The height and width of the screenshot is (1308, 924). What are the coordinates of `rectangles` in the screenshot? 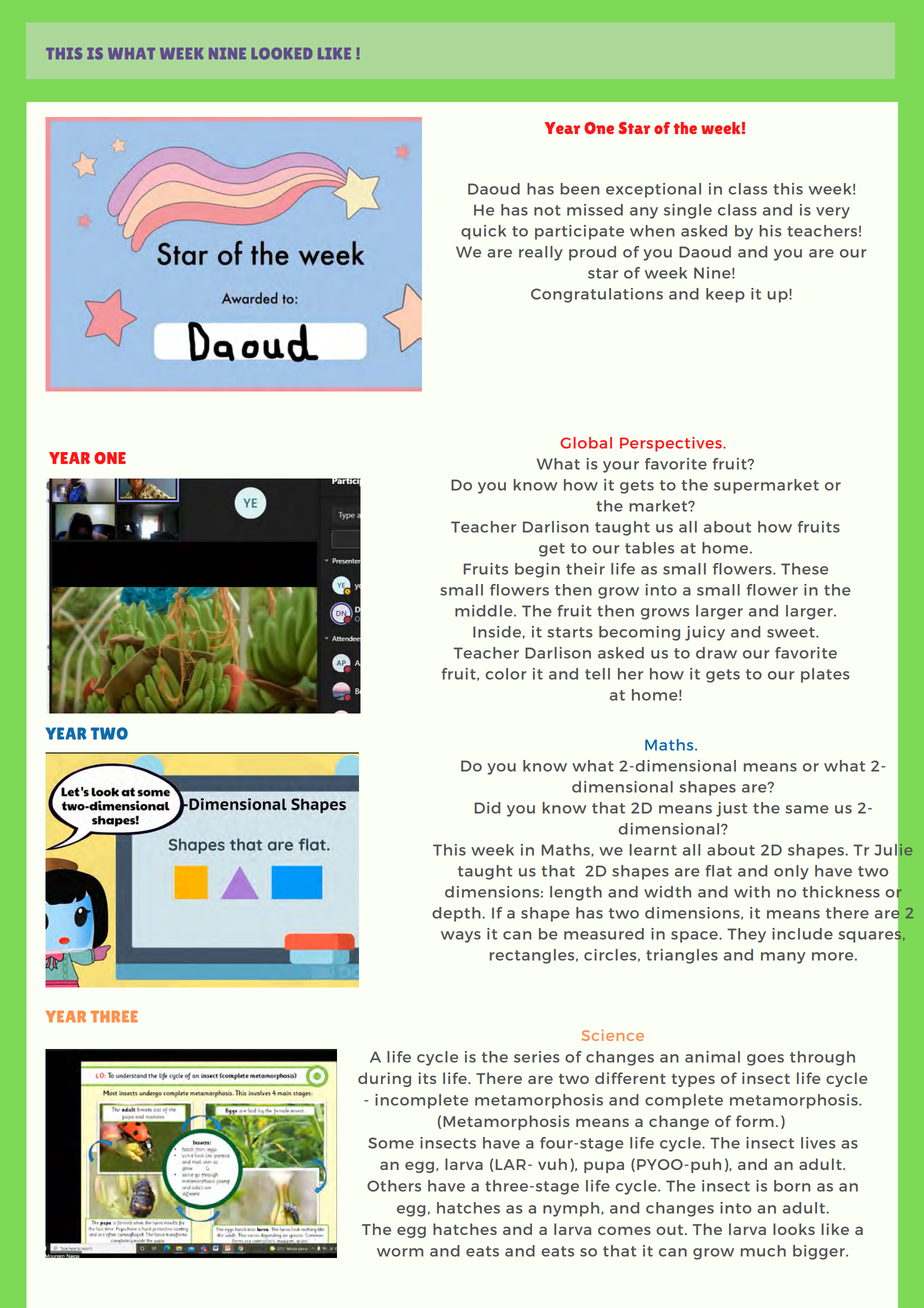 It's located at (533, 956).
